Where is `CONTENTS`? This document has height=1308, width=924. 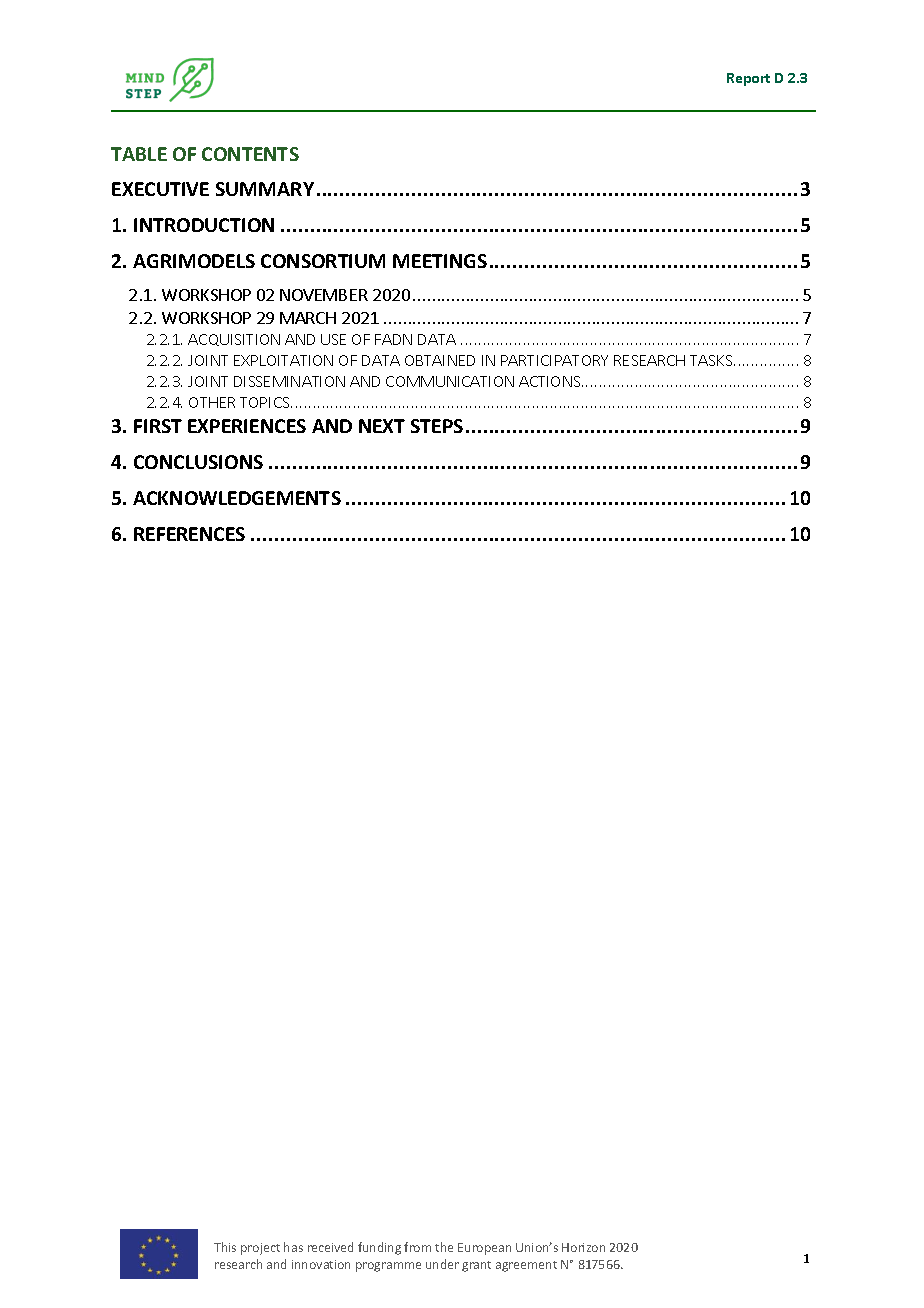 CONTENTS is located at coordinates (250, 154).
